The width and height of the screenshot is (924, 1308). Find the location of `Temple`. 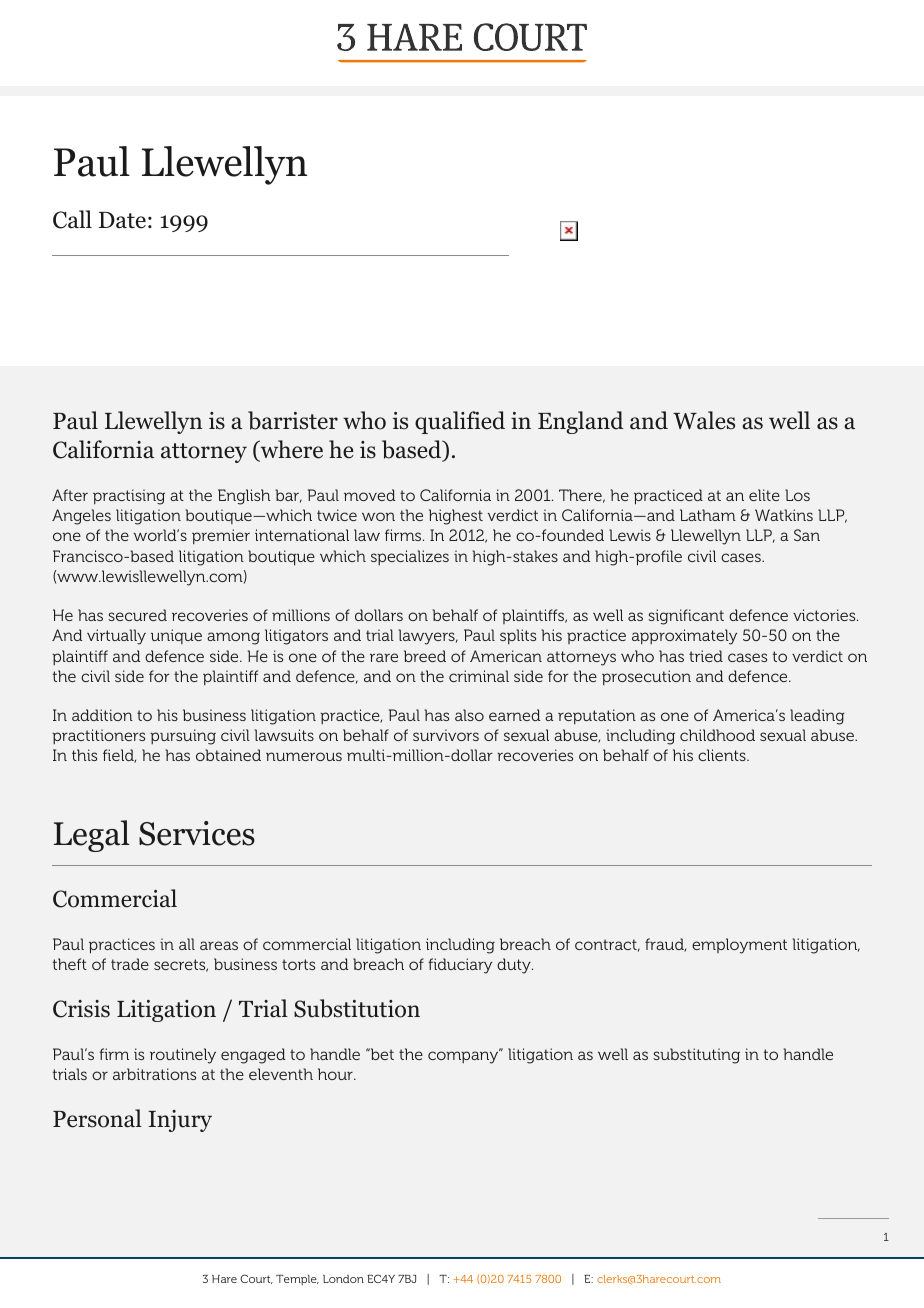

Temple is located at coordinates (297, 1280).
